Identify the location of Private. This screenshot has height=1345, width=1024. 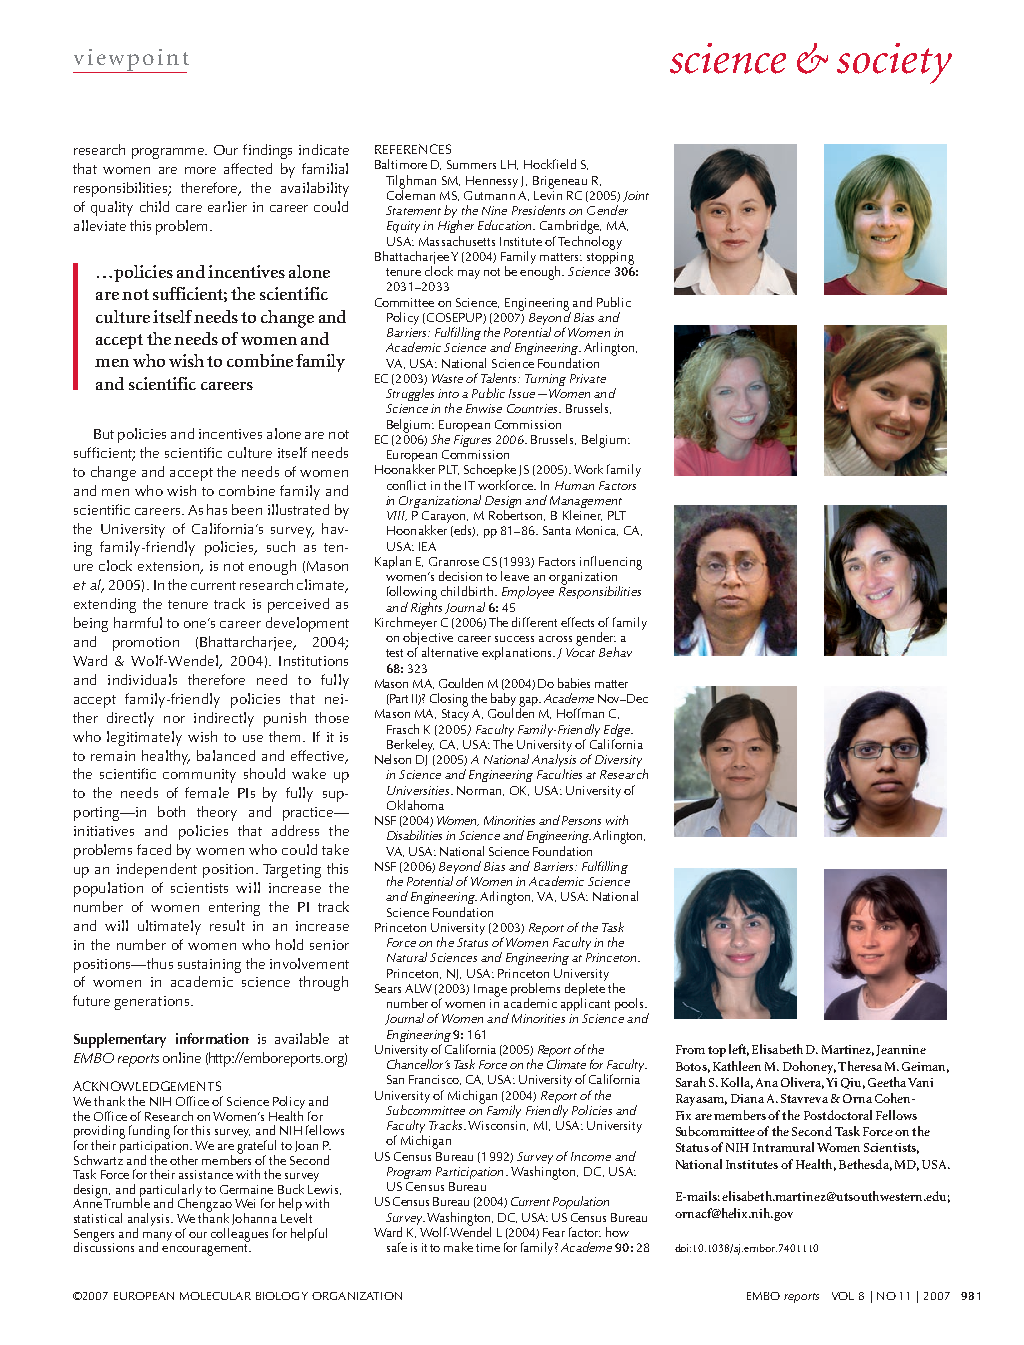
(588, 378).
